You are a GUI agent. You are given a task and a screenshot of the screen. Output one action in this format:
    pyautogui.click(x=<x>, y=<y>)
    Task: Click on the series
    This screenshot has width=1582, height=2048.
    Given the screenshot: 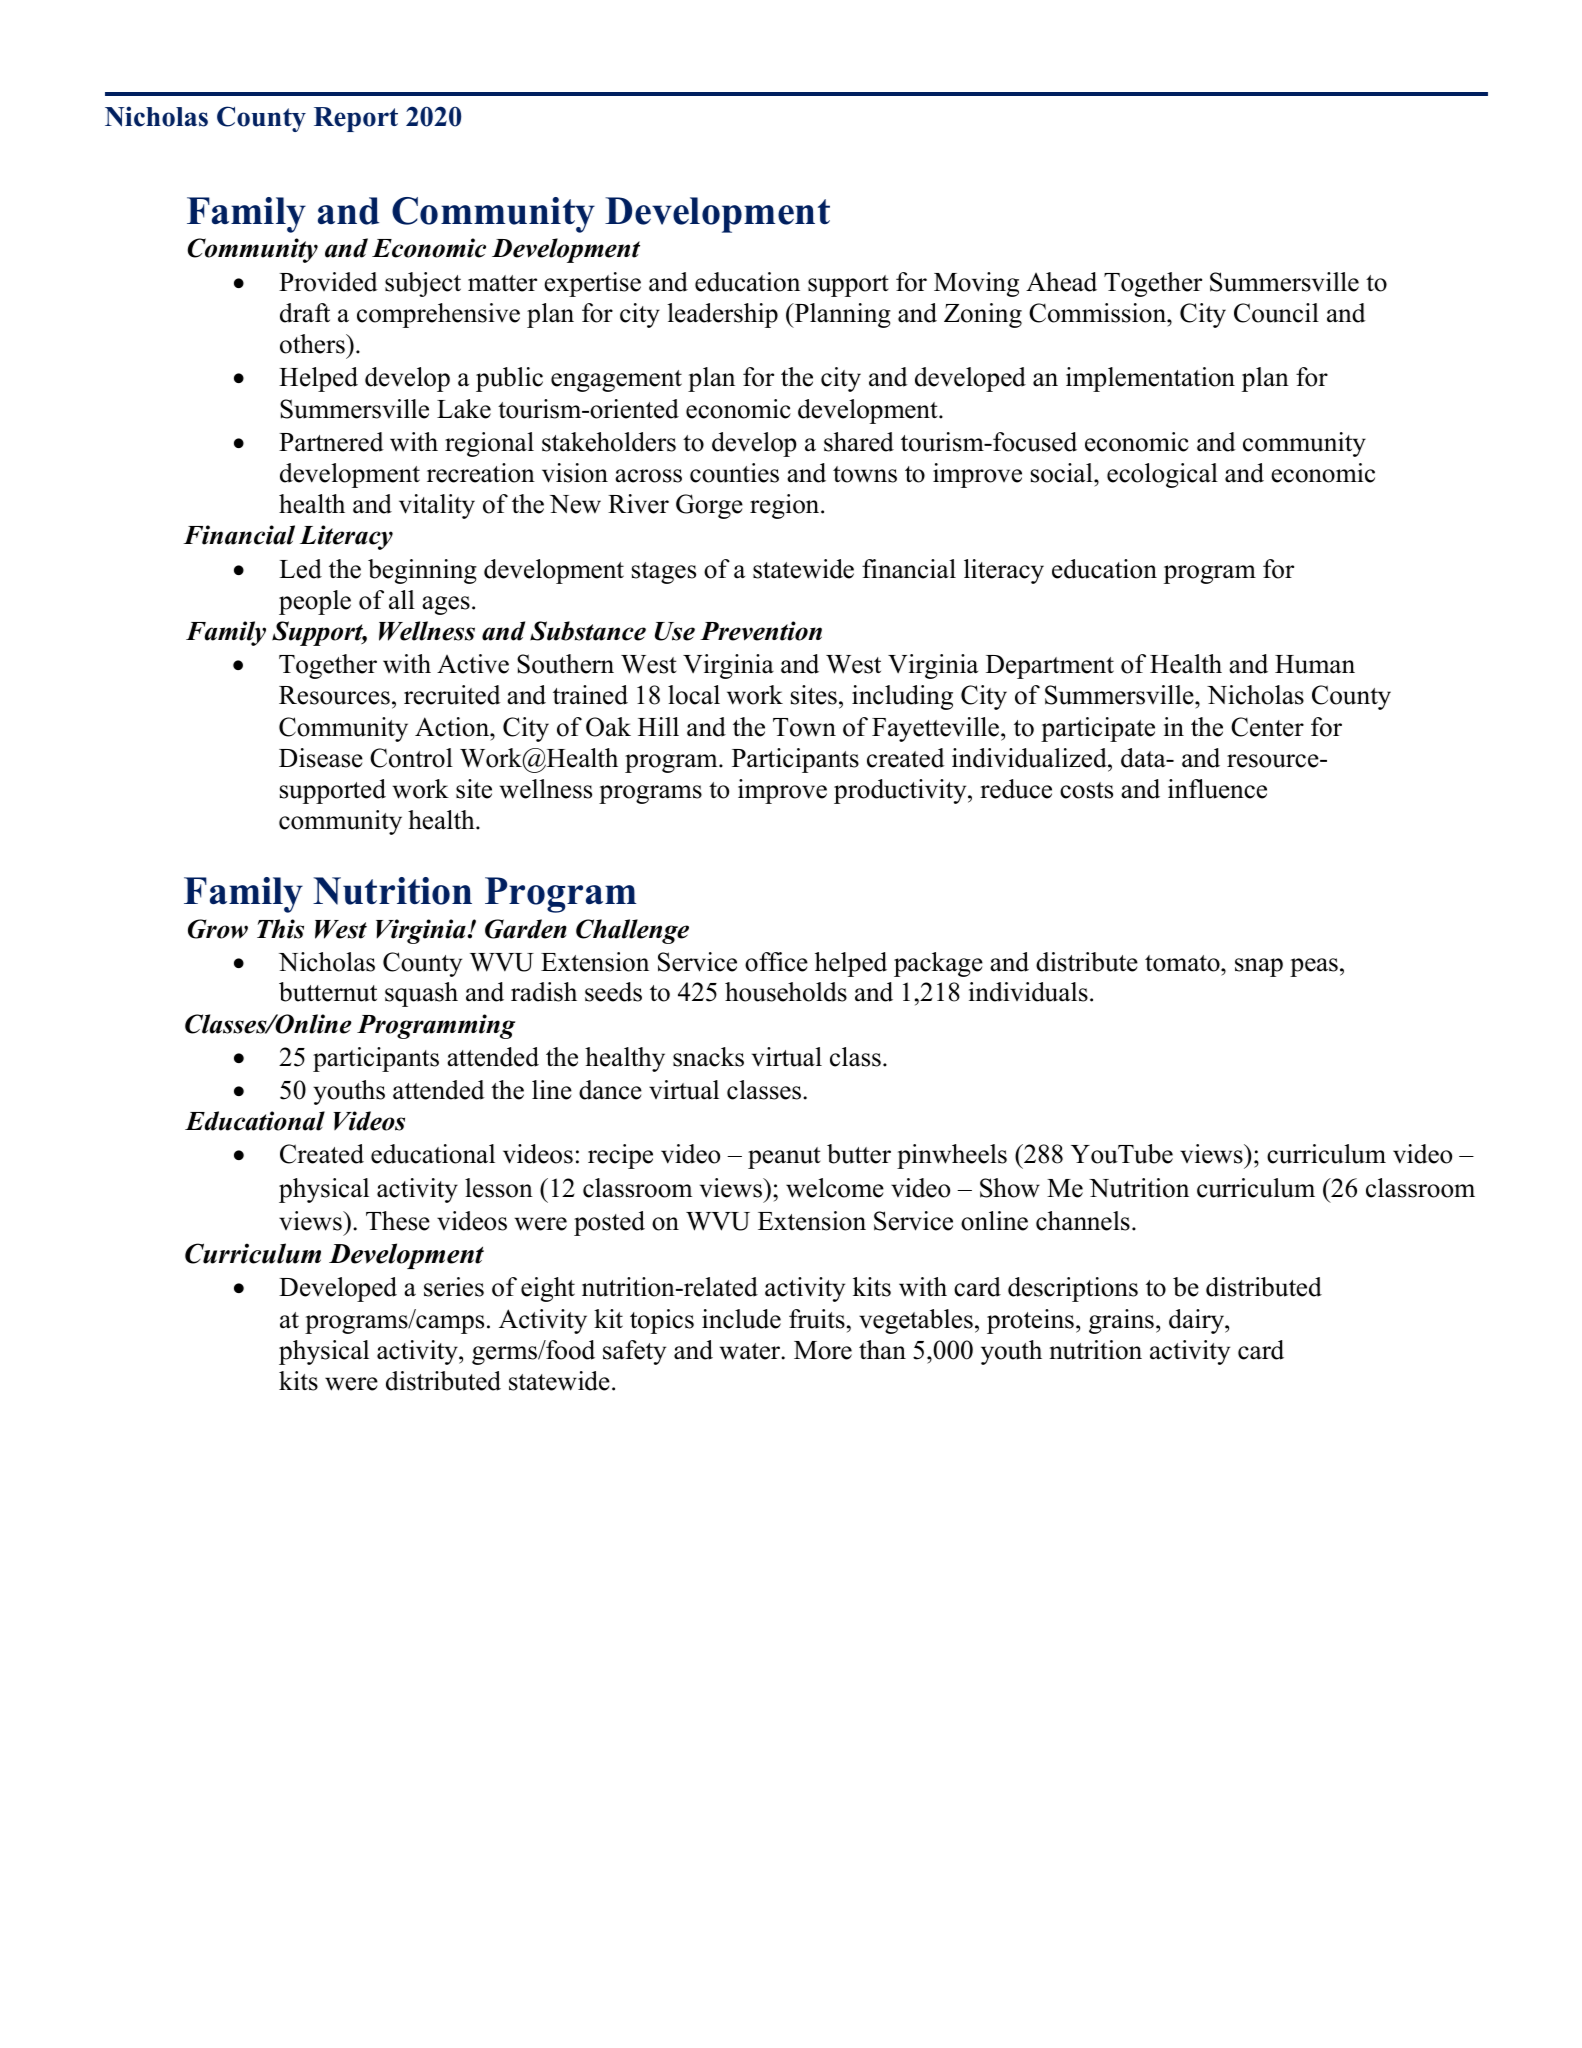 What is the action you would take?
    pyautogui.click(x=454, y=1287)
